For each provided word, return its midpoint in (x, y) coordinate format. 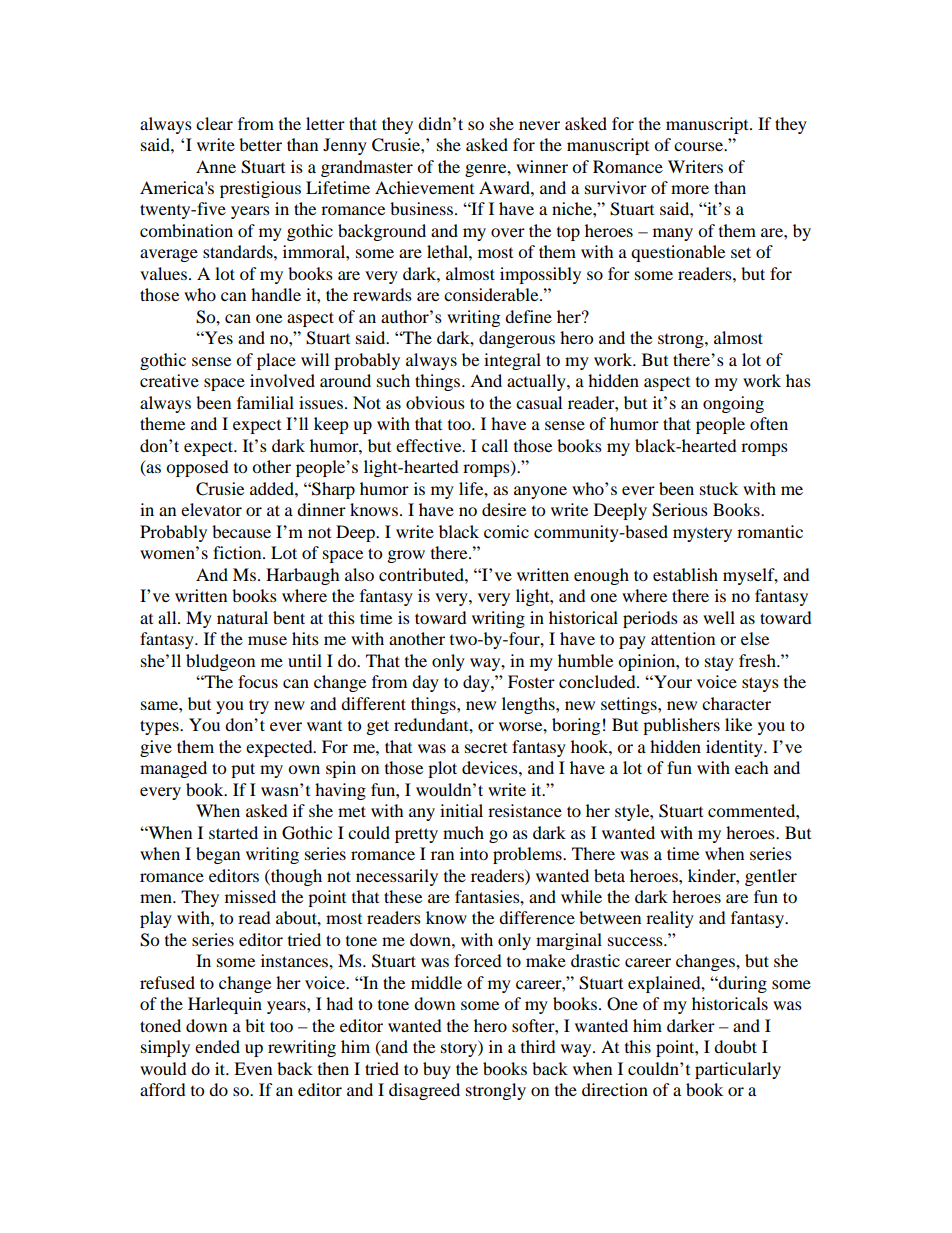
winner (542, 166)
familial (265, 402)
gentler (771, 877)
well (719, 617)
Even (253, 1068)
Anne (216, 166)
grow (406, 556)
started (233, 832)
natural (242, 617)
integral (512, 361)
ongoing (733, 404)
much (463, 832)
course (699, 146)
